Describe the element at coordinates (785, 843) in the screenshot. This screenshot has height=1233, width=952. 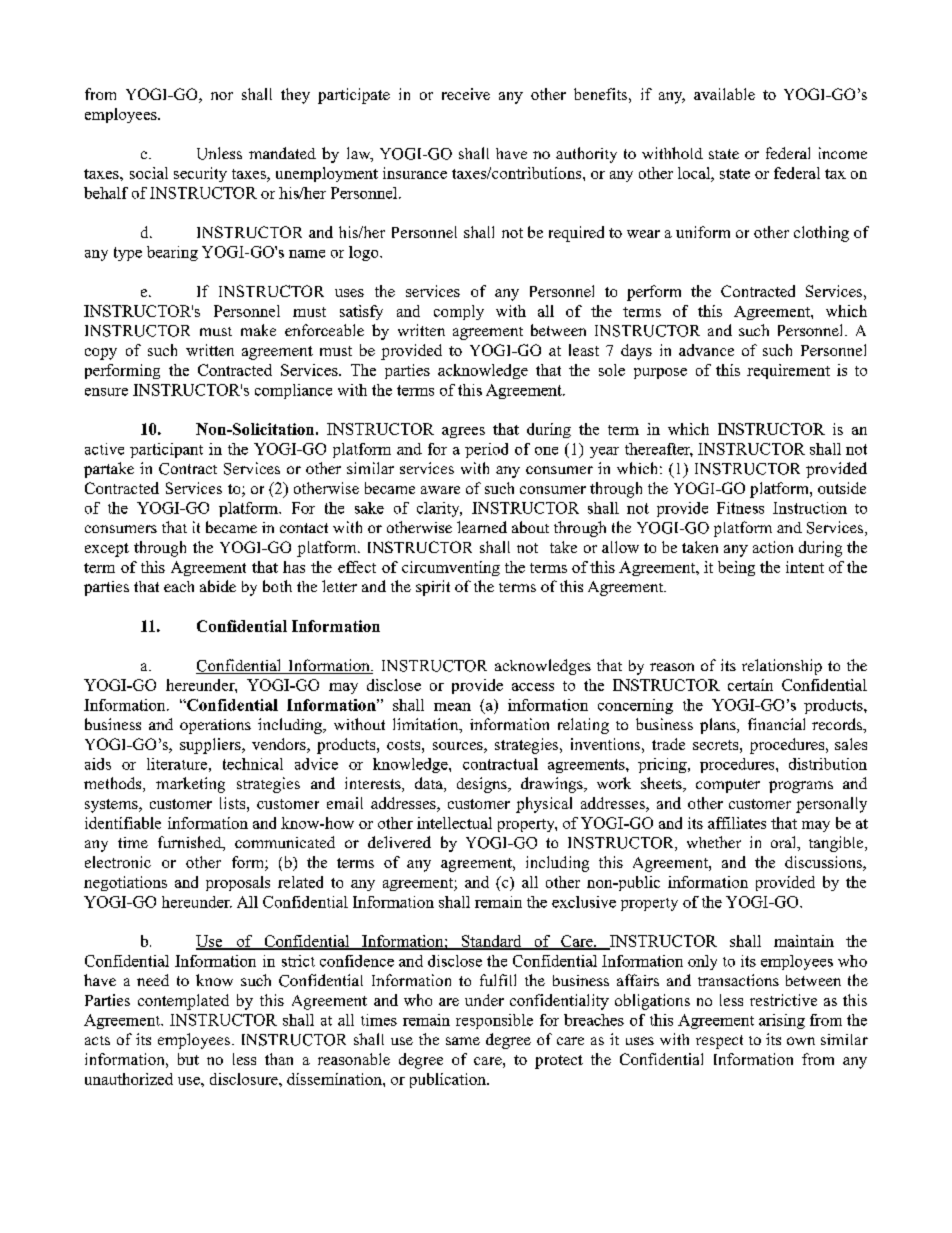
I see `oral` at that location.
